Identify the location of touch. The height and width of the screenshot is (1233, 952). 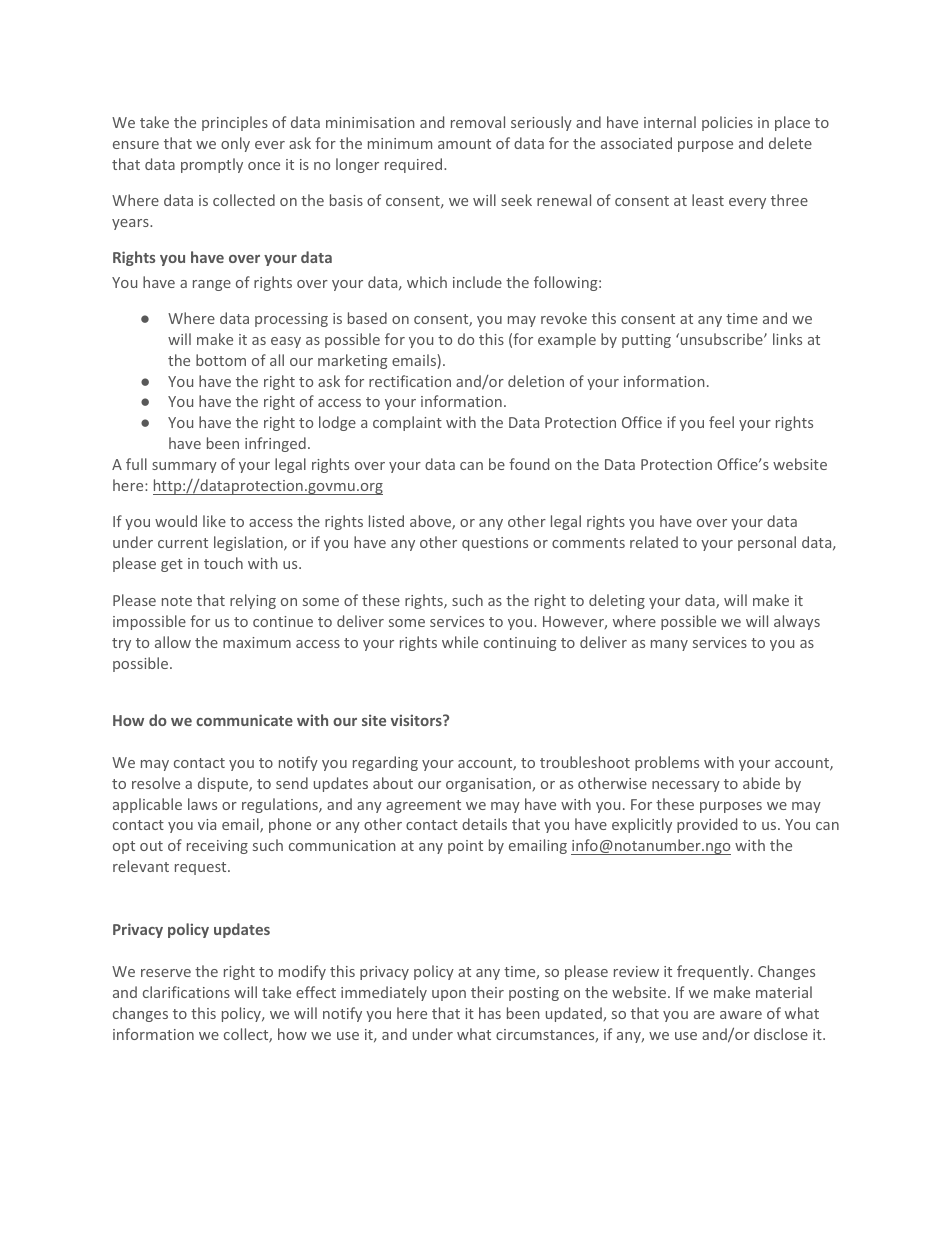
(223, 563).
